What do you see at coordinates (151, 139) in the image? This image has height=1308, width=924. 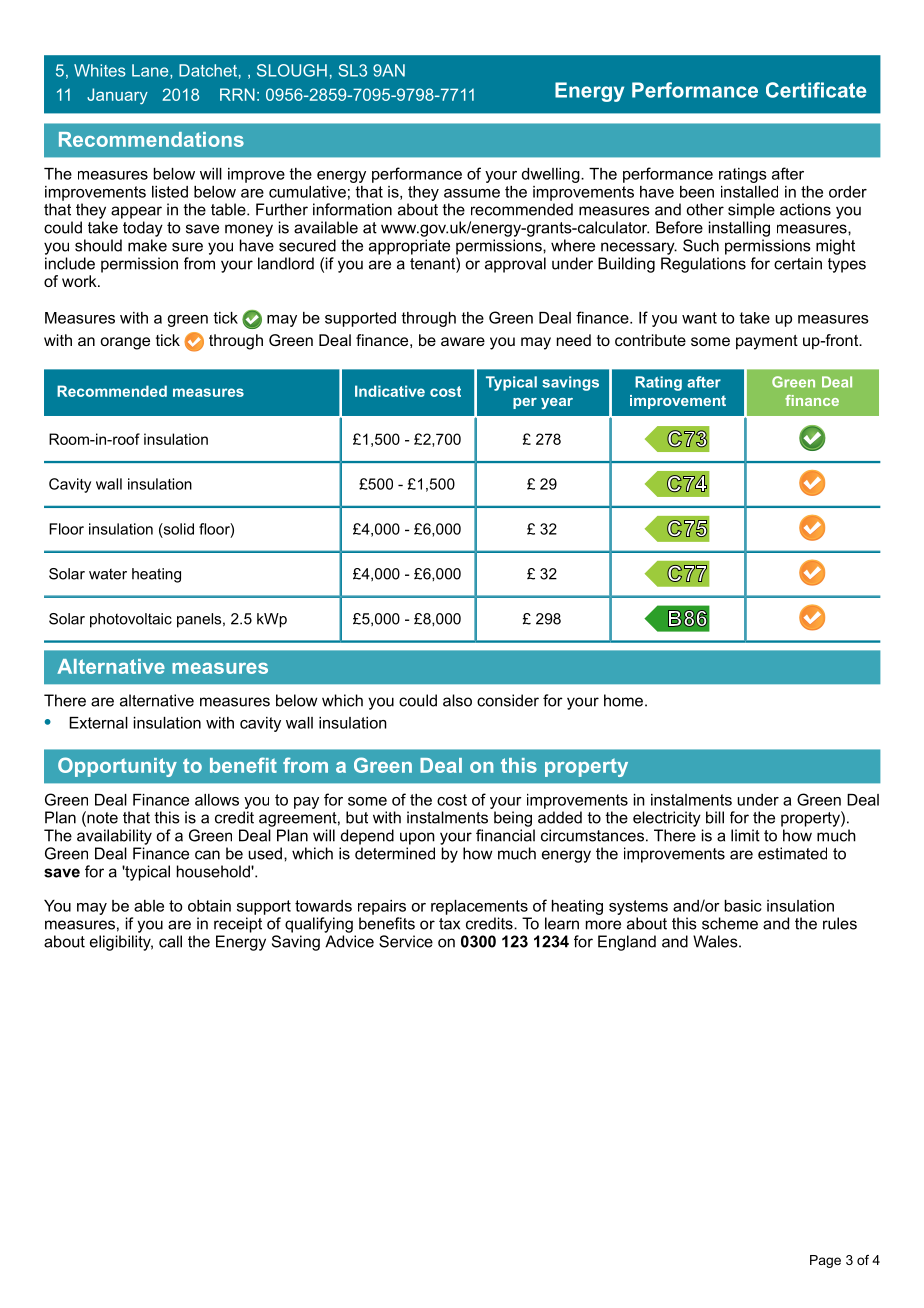 I see `Recommendations` at bounding box center [151, 139].
